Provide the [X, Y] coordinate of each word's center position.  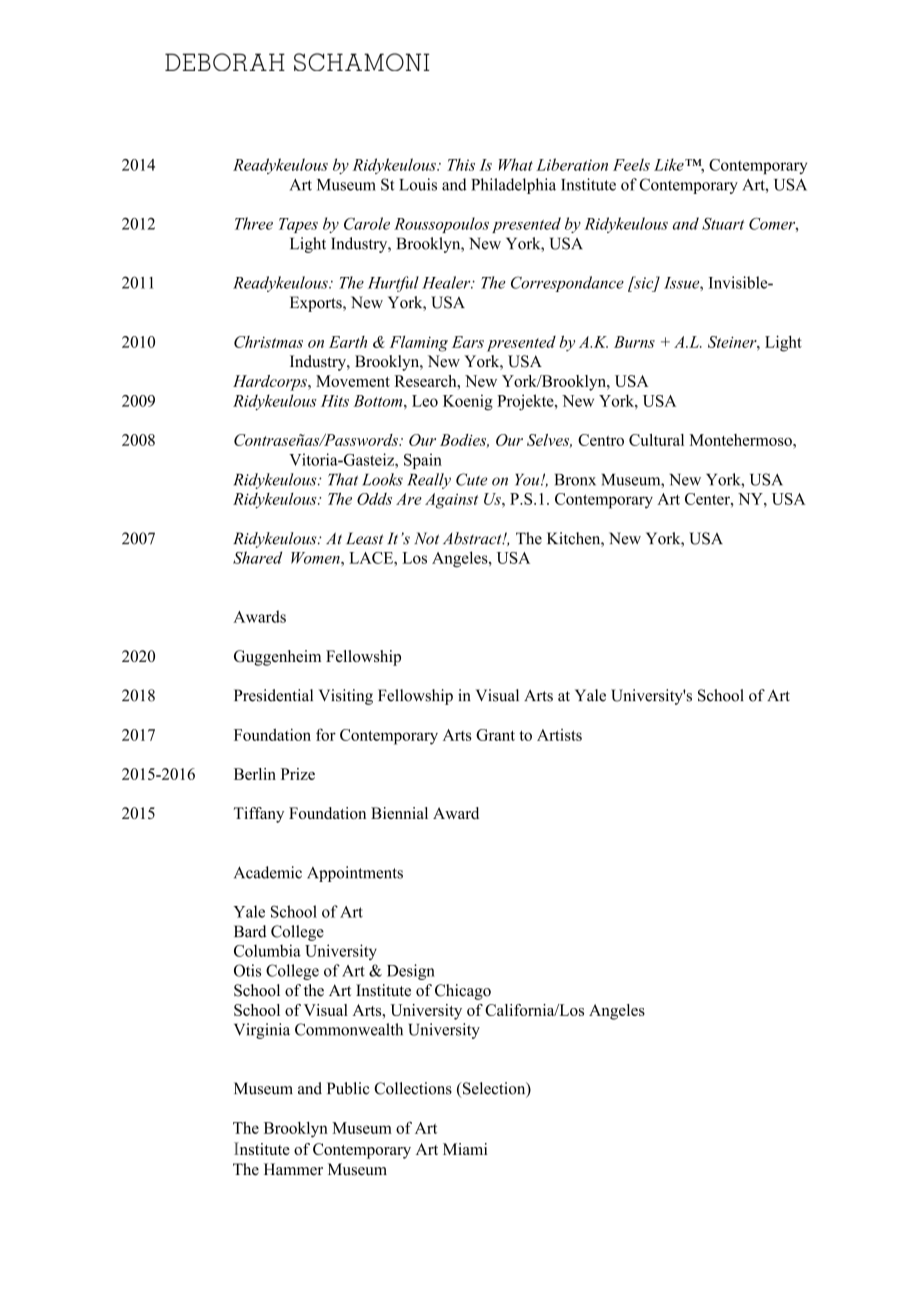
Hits [335, 401]
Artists [559, 735]
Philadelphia [513, 186]
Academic [268, 872]
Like [670, 164]
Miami [465, 1149]
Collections [413, 1088]
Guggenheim [277, 658]
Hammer [293, 1169]
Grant [495, 735]
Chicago [463, 992]
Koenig [468, 402]
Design [411, 972]
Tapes [298, 225]
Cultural [656, 440]
